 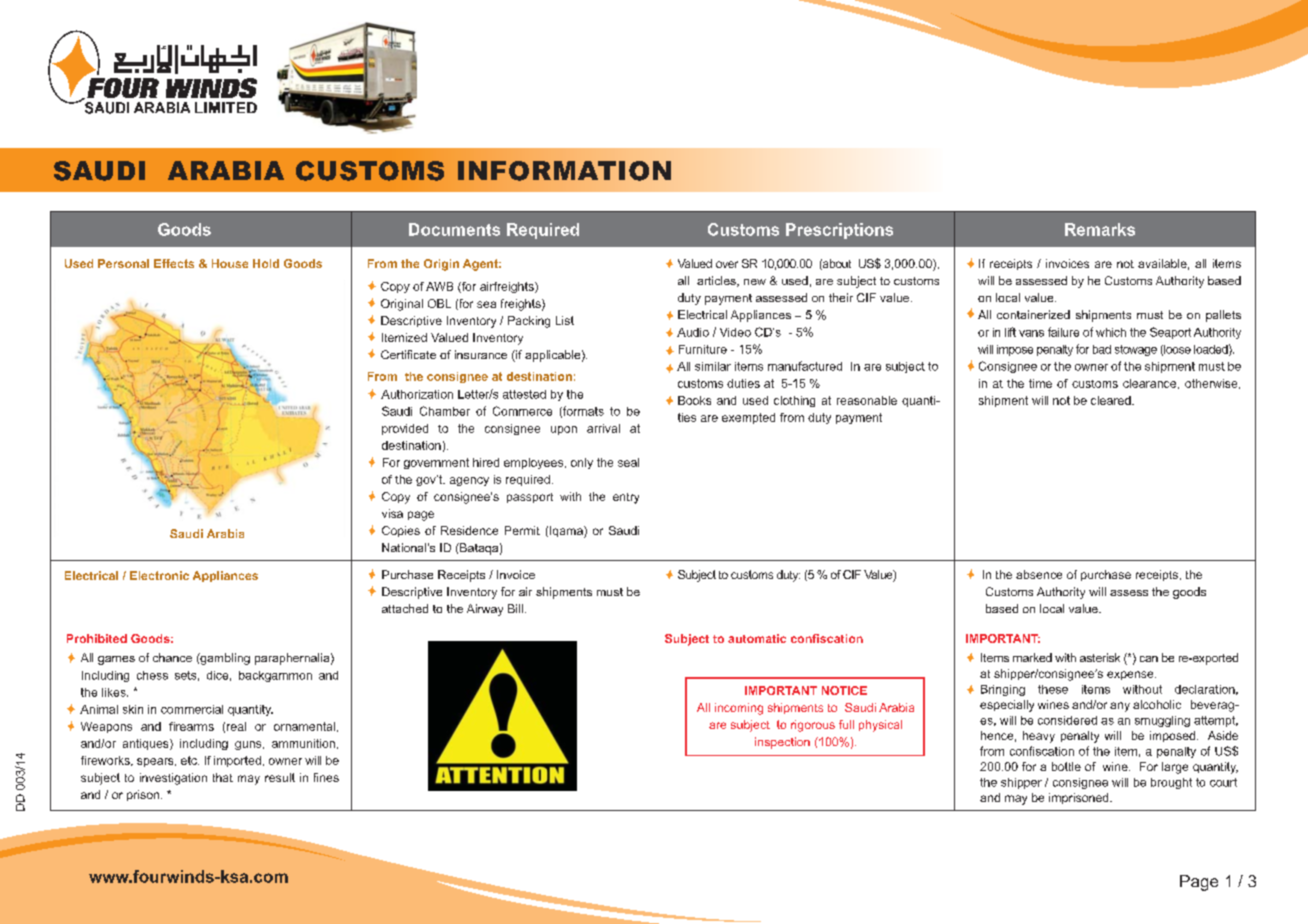 I want to click on cleared, so click(x=1112, y=400).
